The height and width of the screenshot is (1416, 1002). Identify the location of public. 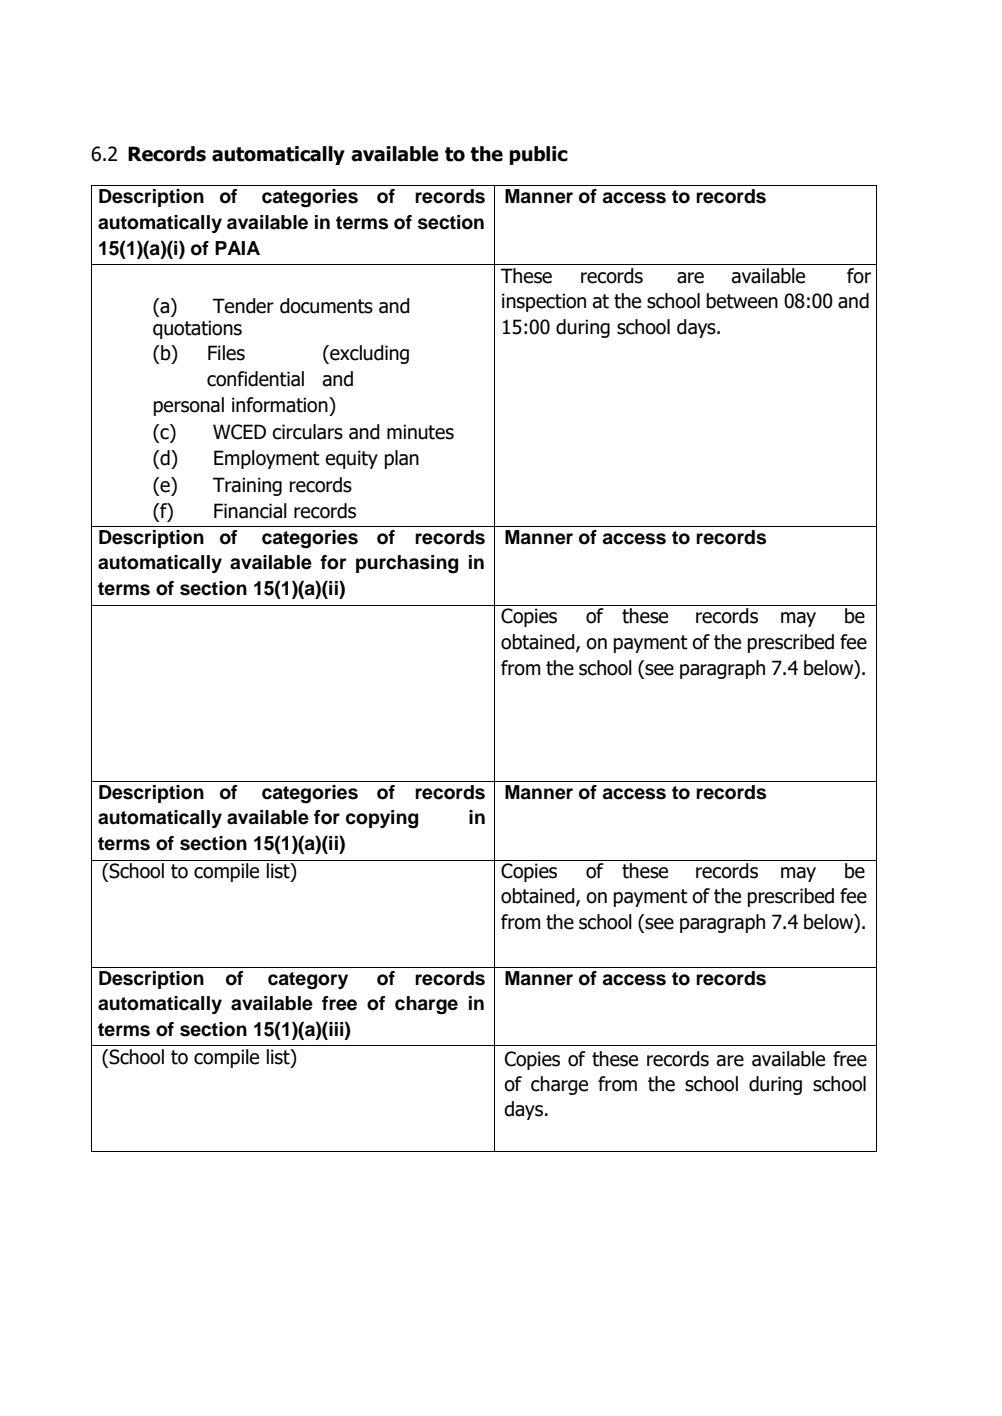
(538, 155).
